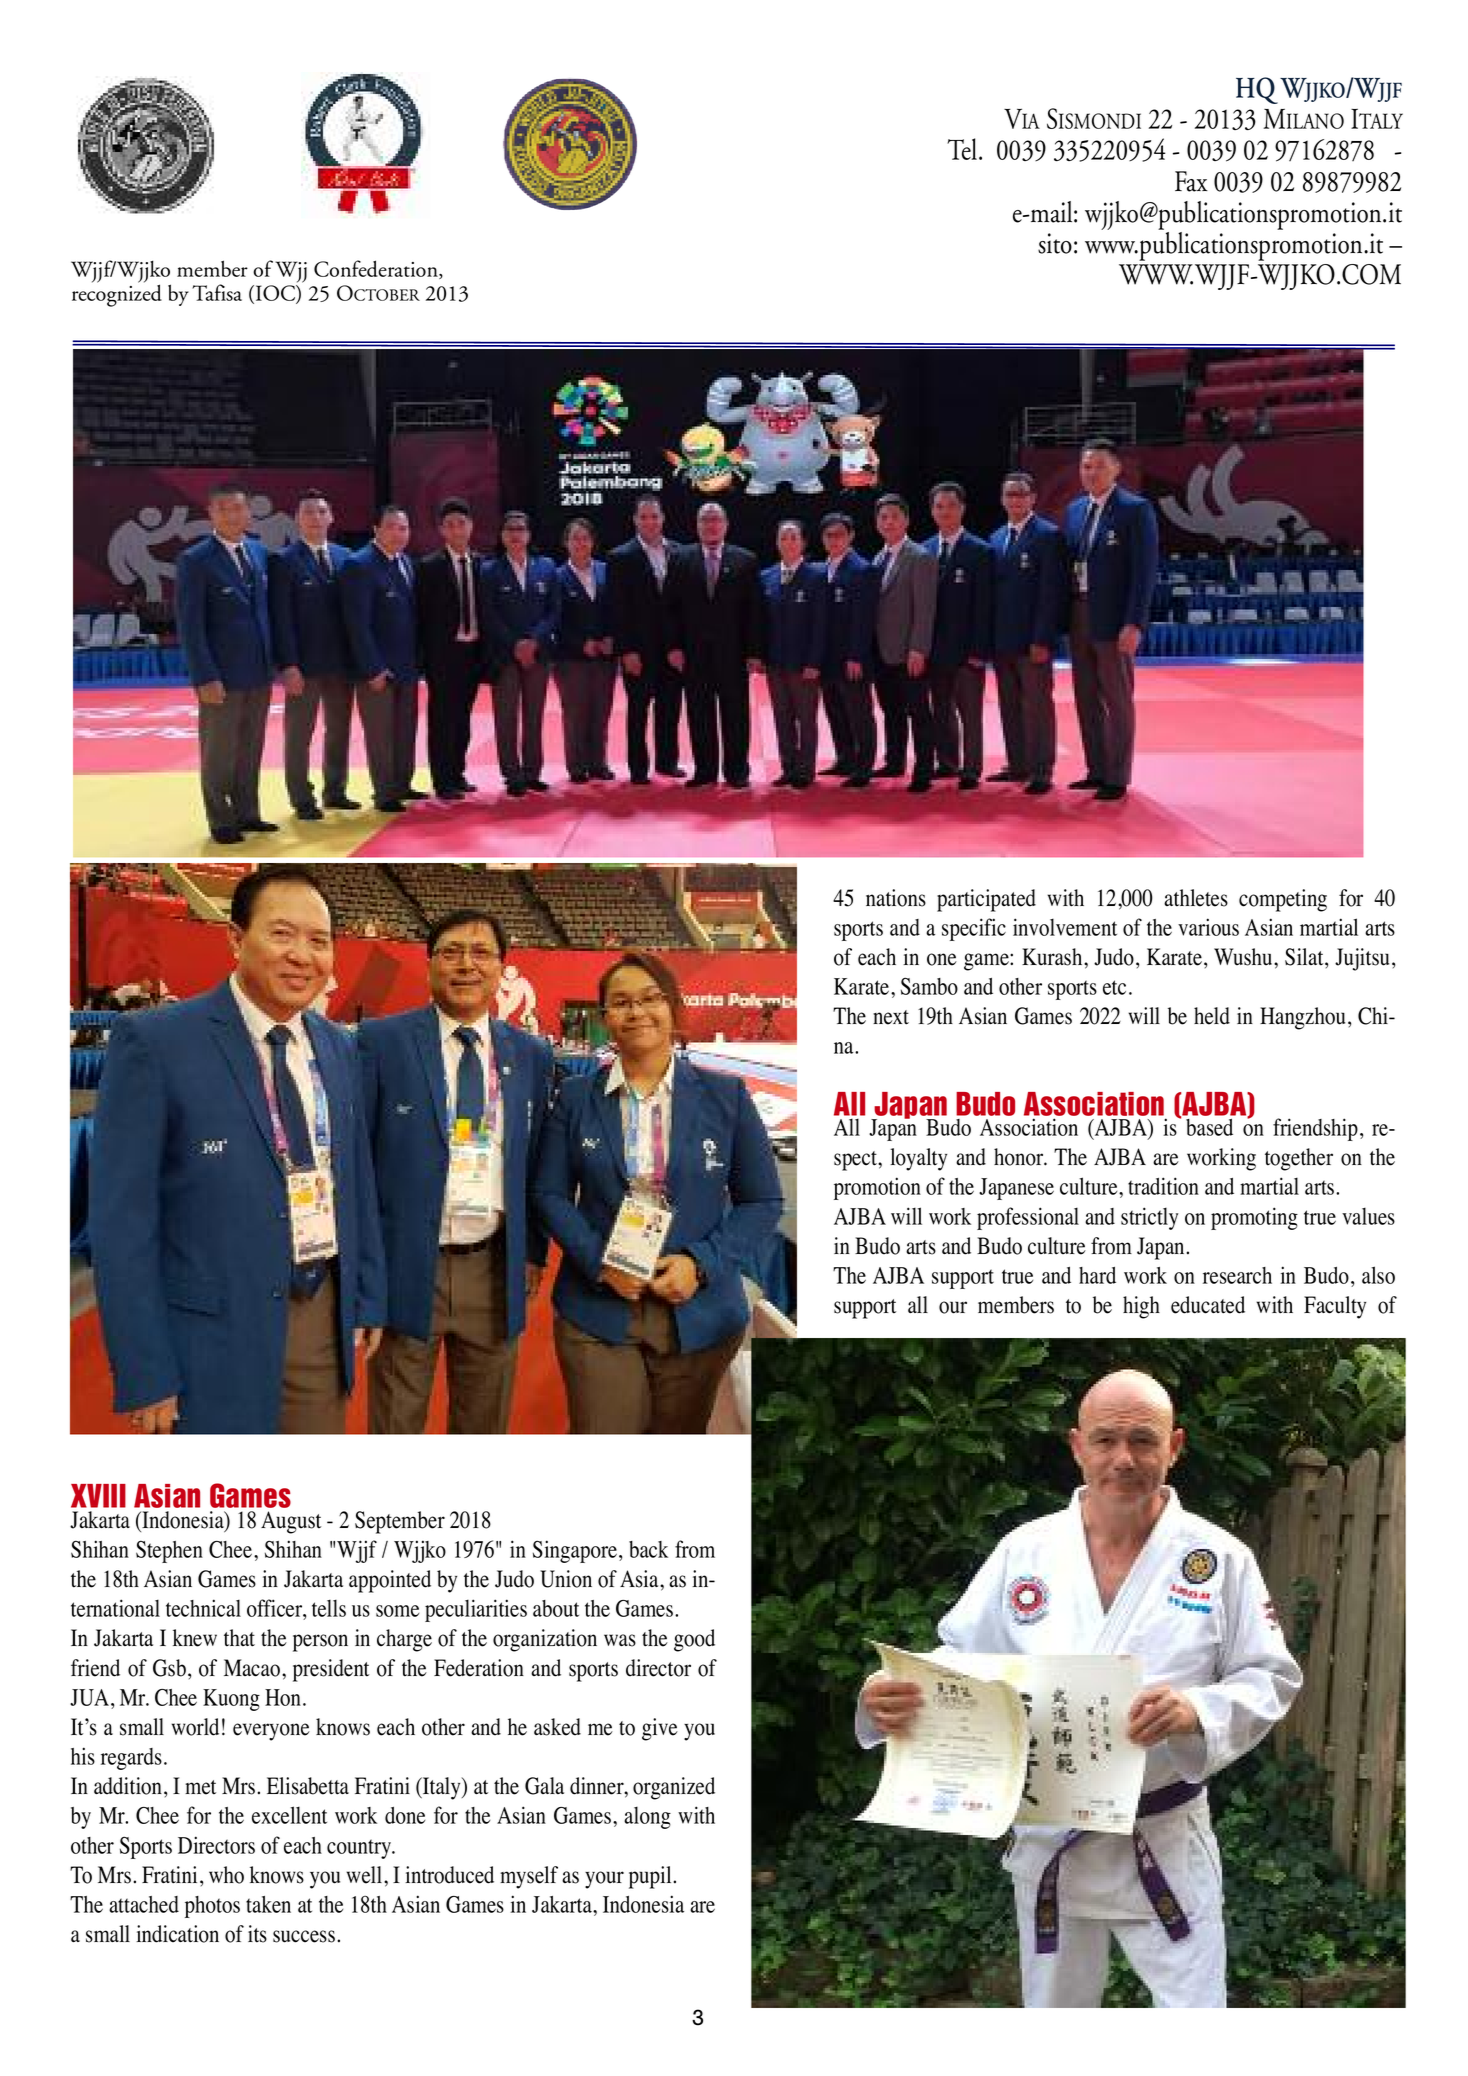 This page has height=2076, width=1468. I want to click on next, so click(891, 1017).
